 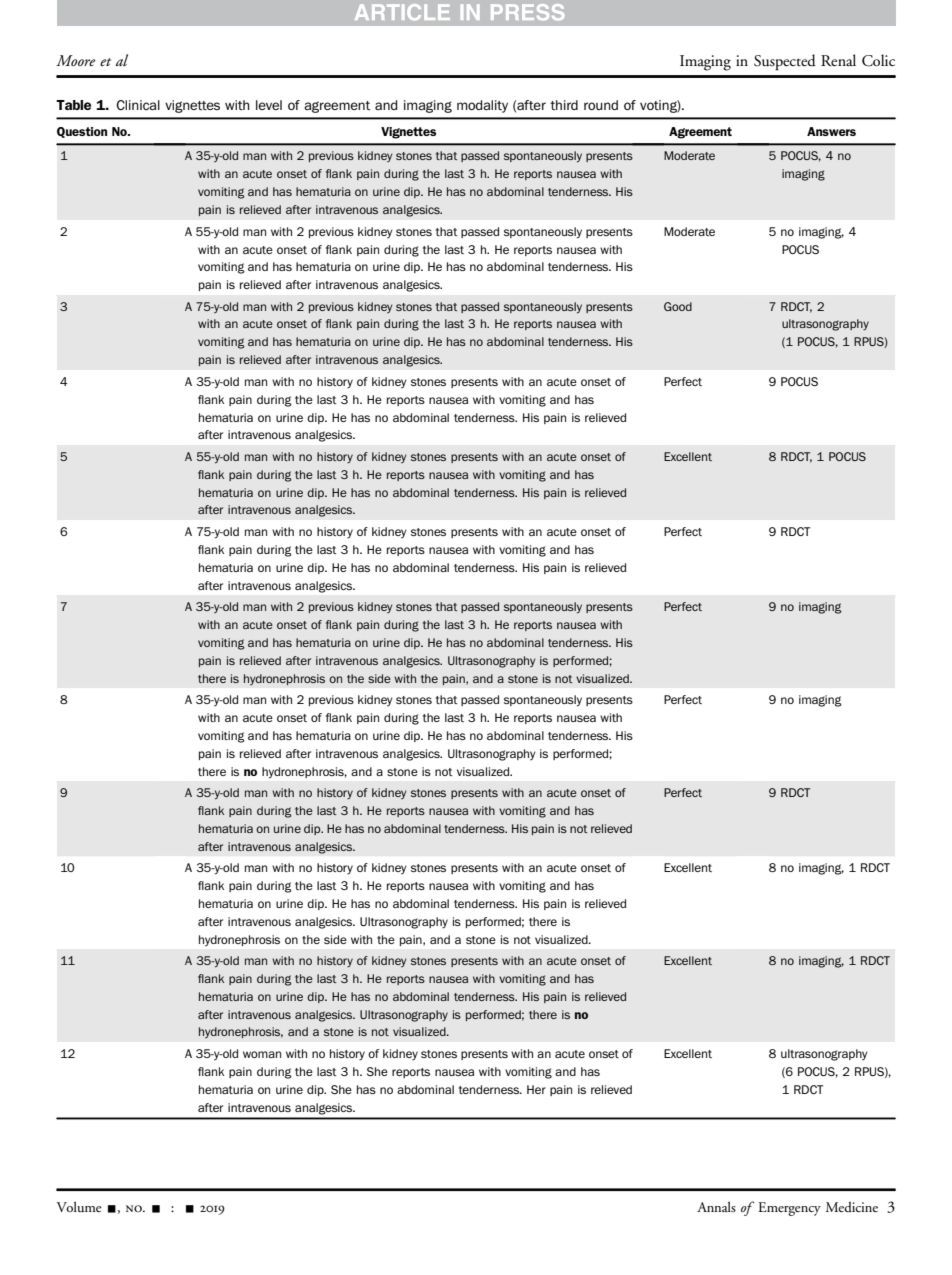 What do you see at coordinates (138, 105) in the image?
I see `Clinical` at bounding box center [138, 105].
